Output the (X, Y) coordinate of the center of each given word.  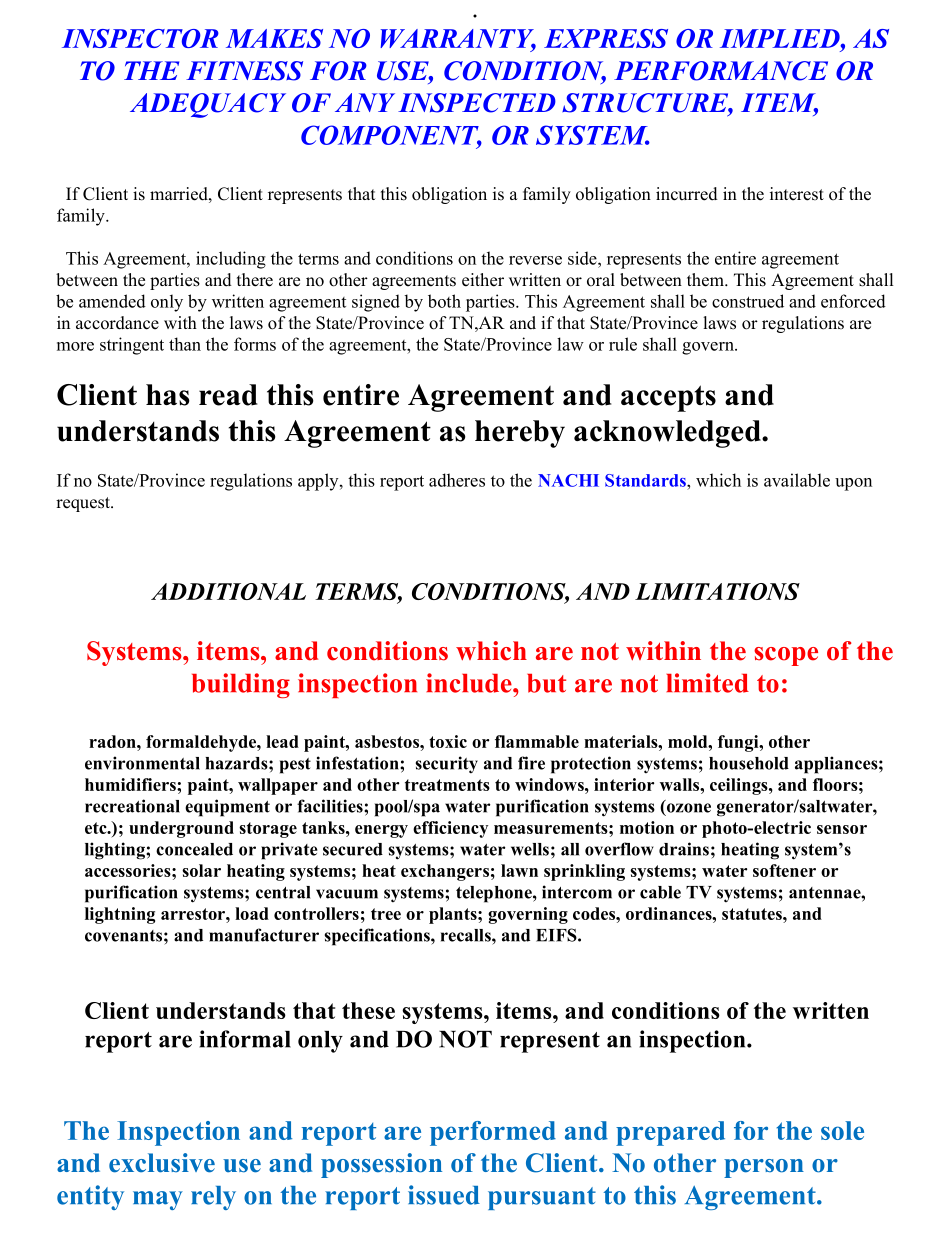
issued (444, 1195)
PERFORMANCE (721, 71)
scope (786, 656)
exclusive (162, 1163)
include (470, 683)
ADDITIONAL (228, 591)
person (764, 1168)
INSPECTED (477, 103)
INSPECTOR (140, 38)
